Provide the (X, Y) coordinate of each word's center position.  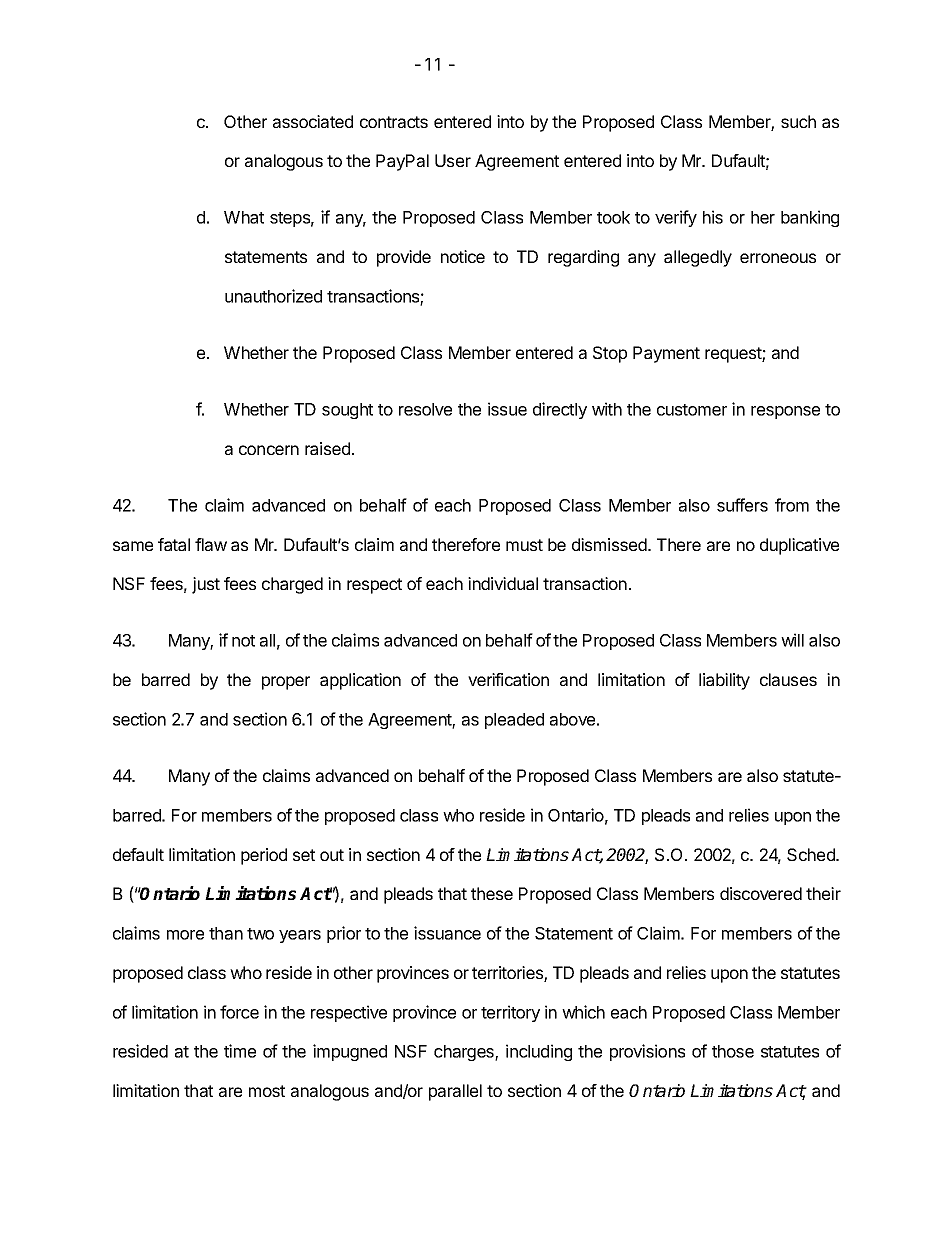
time (240, 1051)
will (792, 640)
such (798, 121)
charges (465, 1053)
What (244, 217)
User (453, 160)
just (206, 585)
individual (503, 583)
